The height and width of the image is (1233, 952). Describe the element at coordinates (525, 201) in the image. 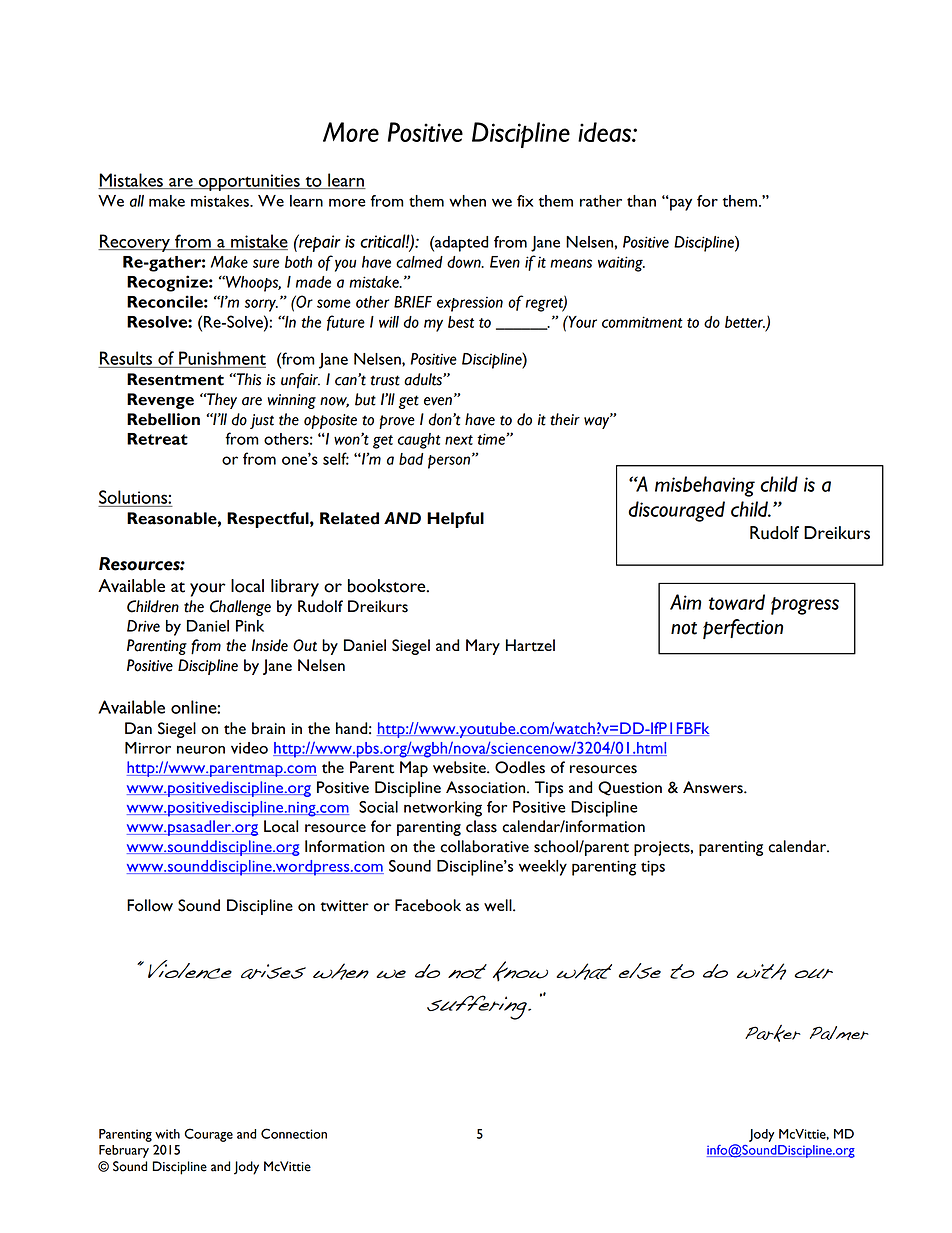

I see `fix` at that location.
